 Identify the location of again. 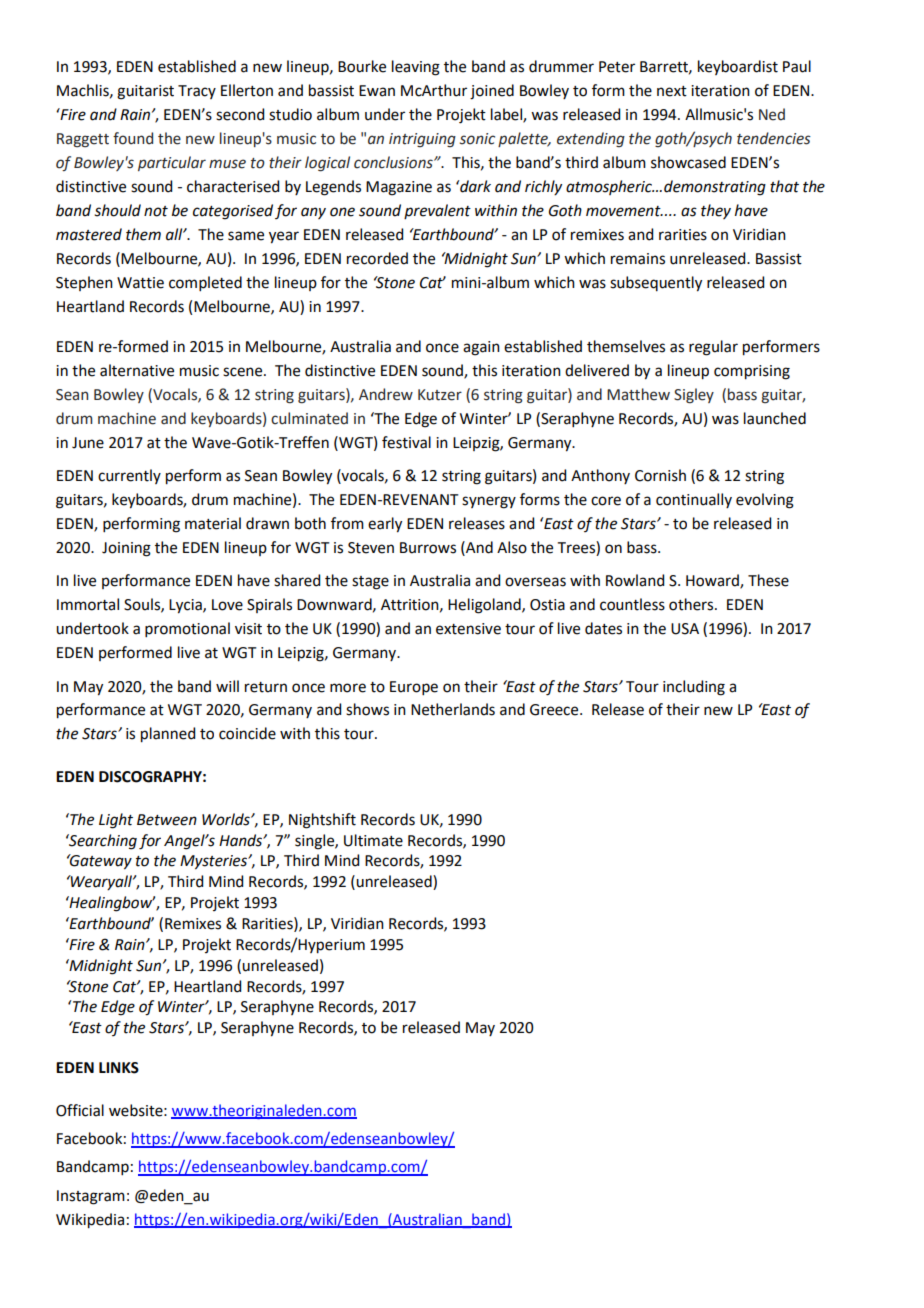
(481, 348).
